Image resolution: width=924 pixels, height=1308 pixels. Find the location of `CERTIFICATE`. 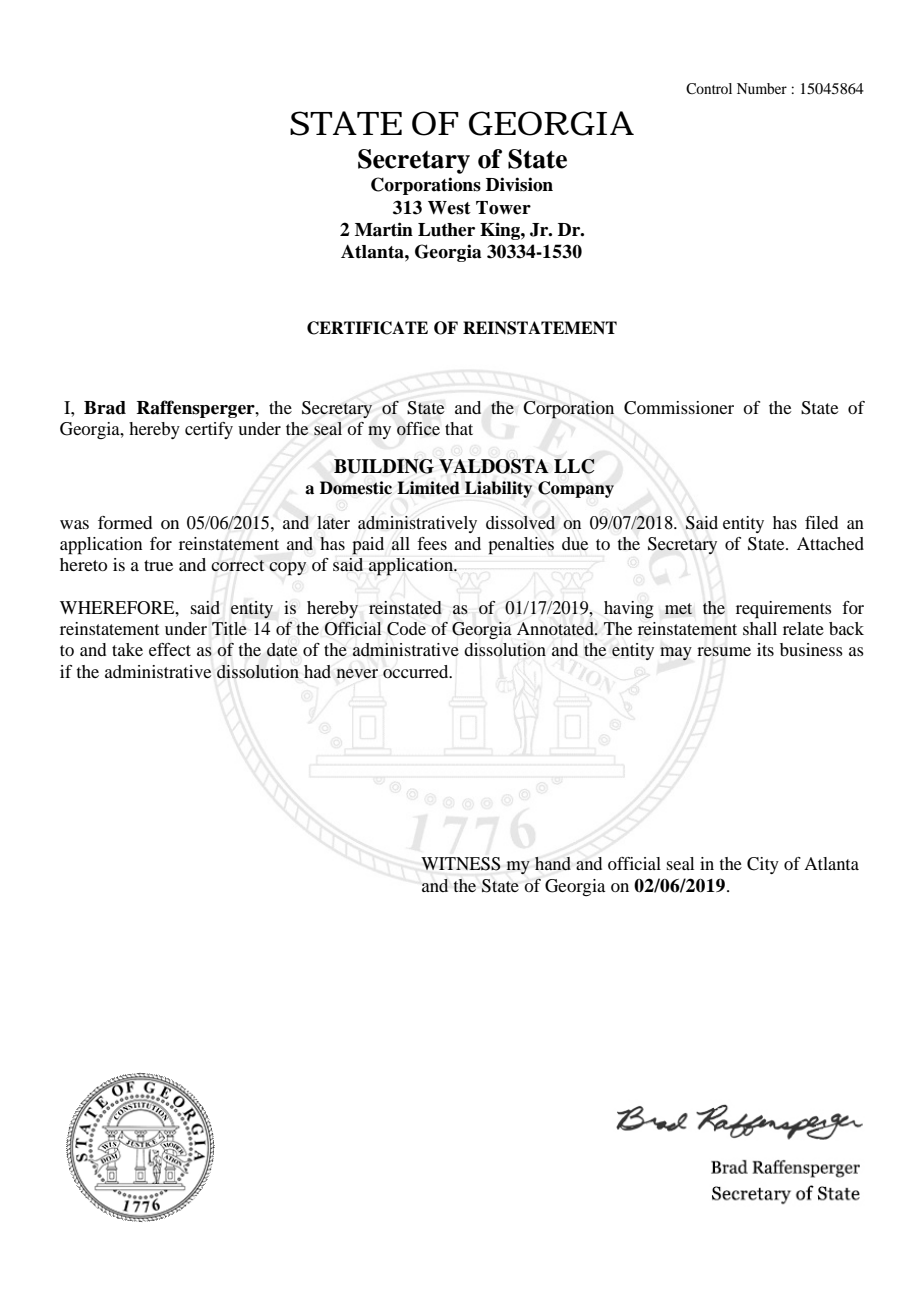

CERTIFICATE is located at coordinates (367, 328).
